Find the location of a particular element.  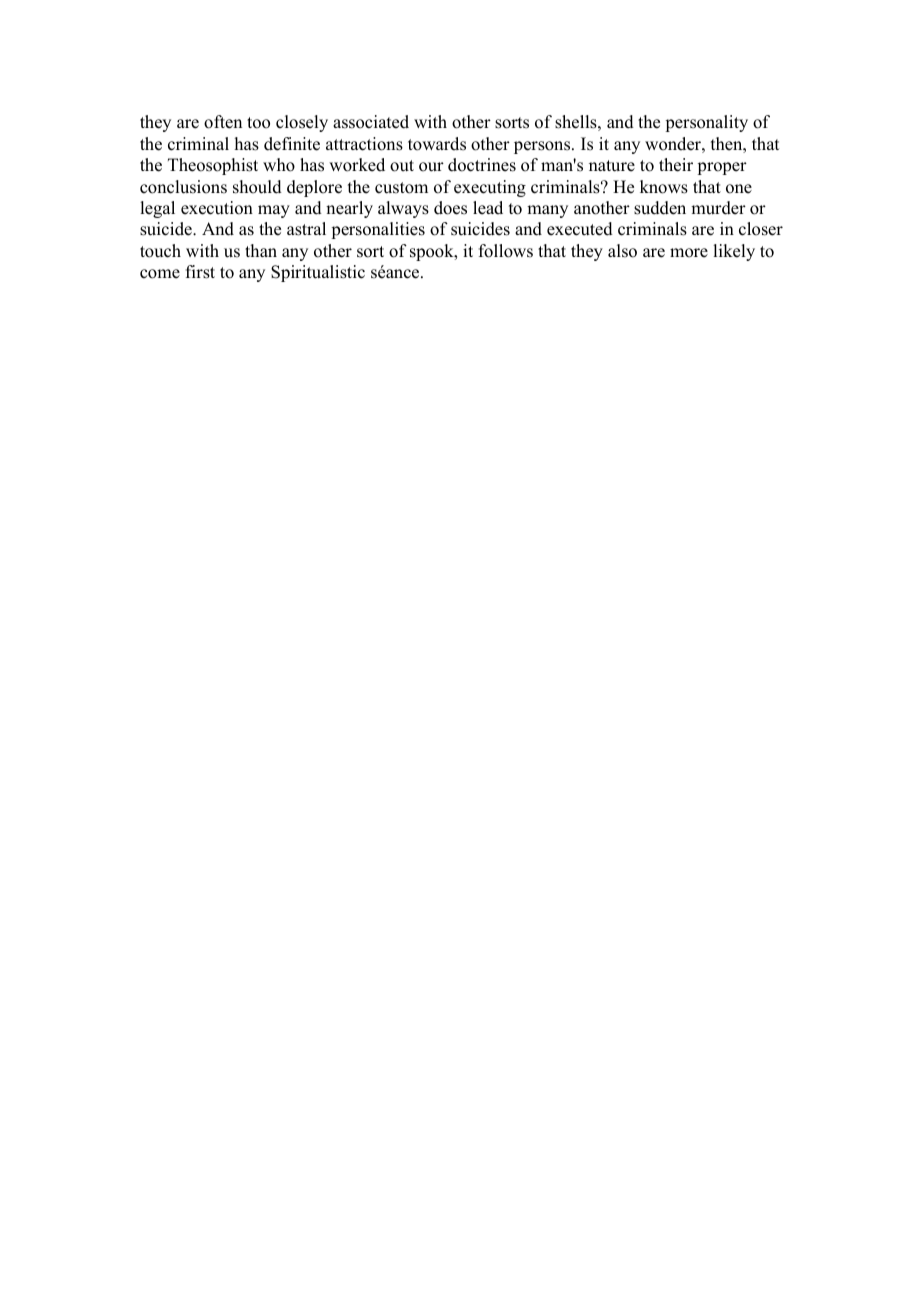

personalities is located at coordinates (378, 230).
